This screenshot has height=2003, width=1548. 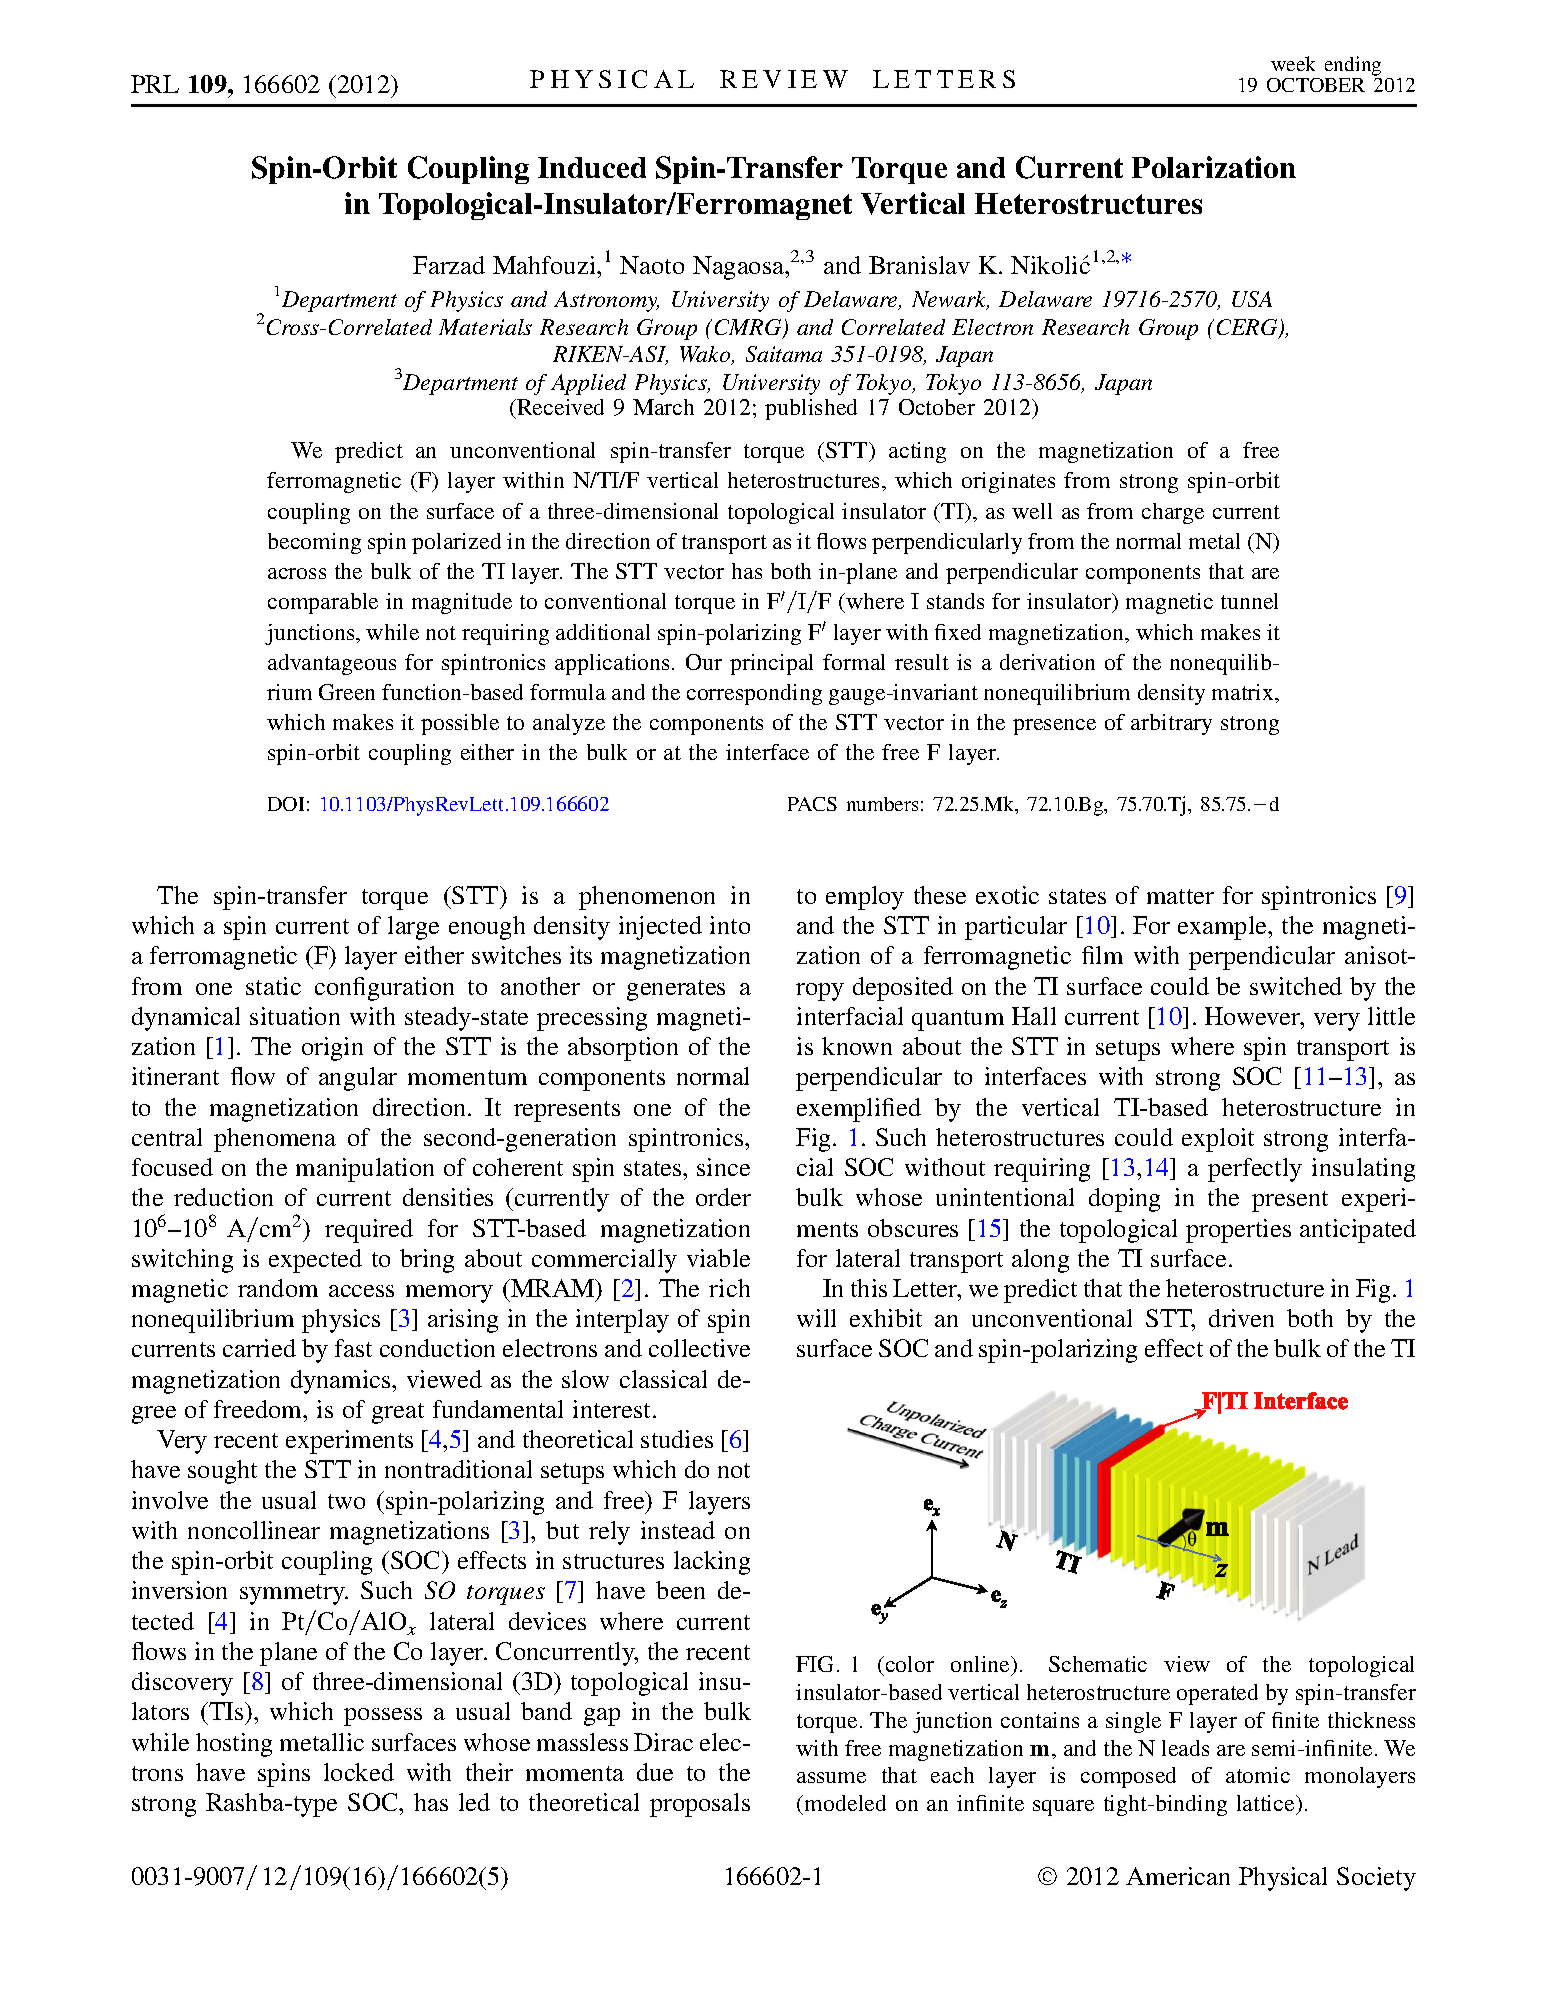 What do you see at coordinates (155, 84) in the screenshot?
I see `PRL` at bounding box center [155, 84].
